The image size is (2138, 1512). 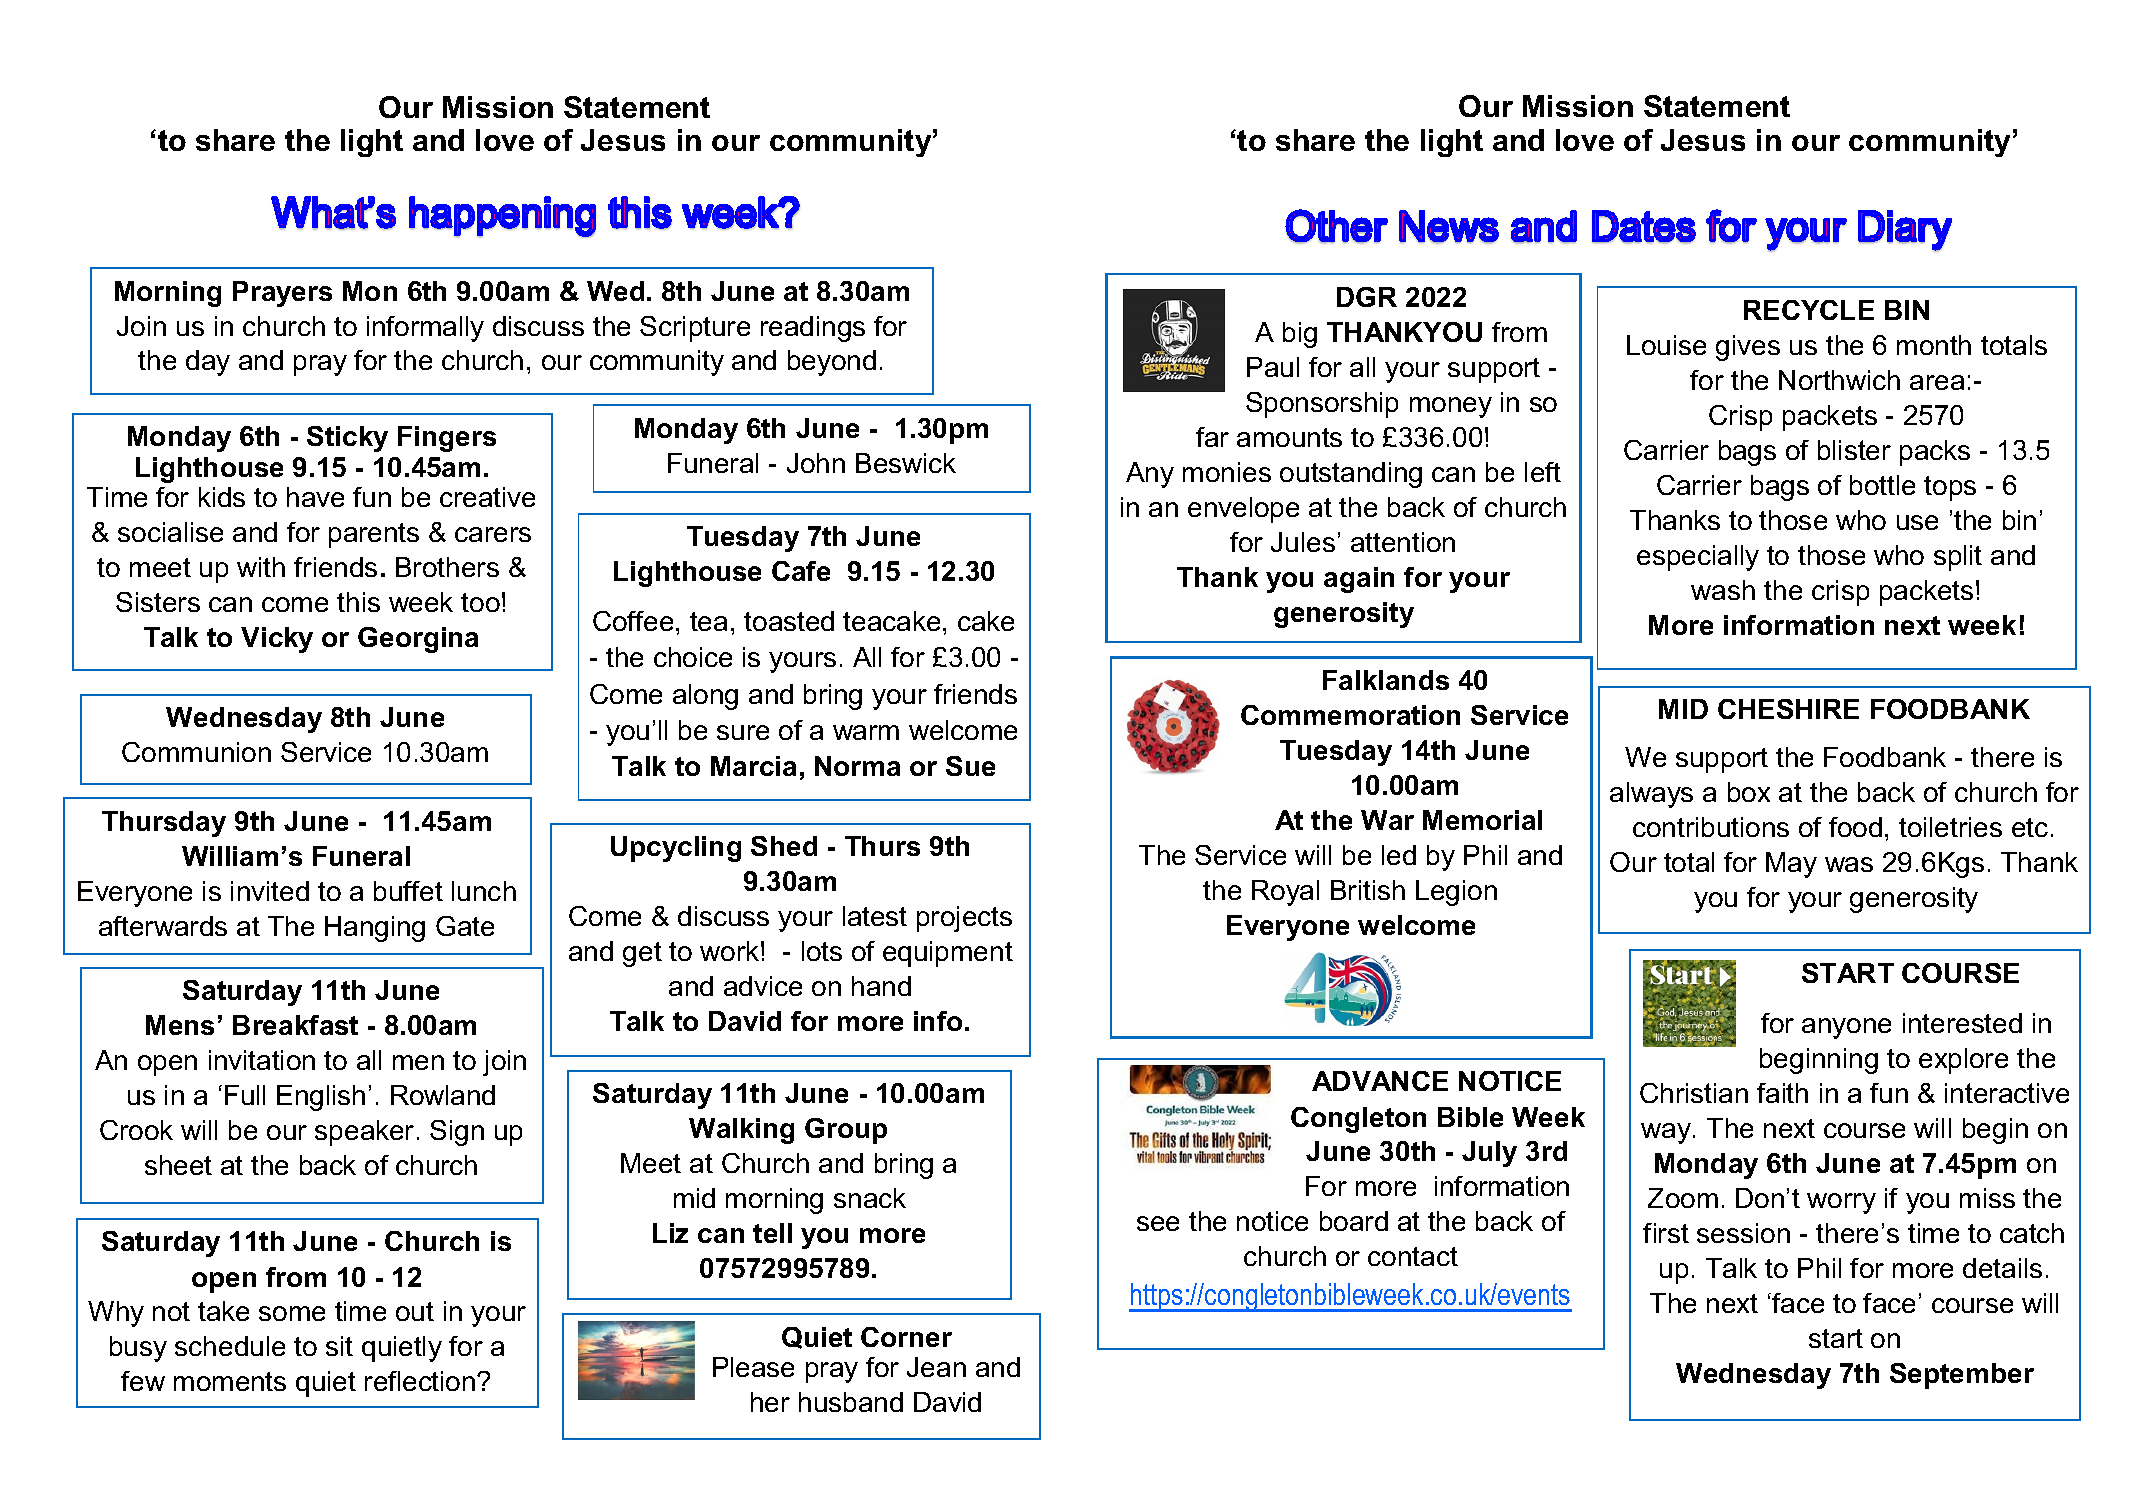 What do you see at coordinates (358, 602) in the page?
I see `this` at bounding box center [358, 602].
